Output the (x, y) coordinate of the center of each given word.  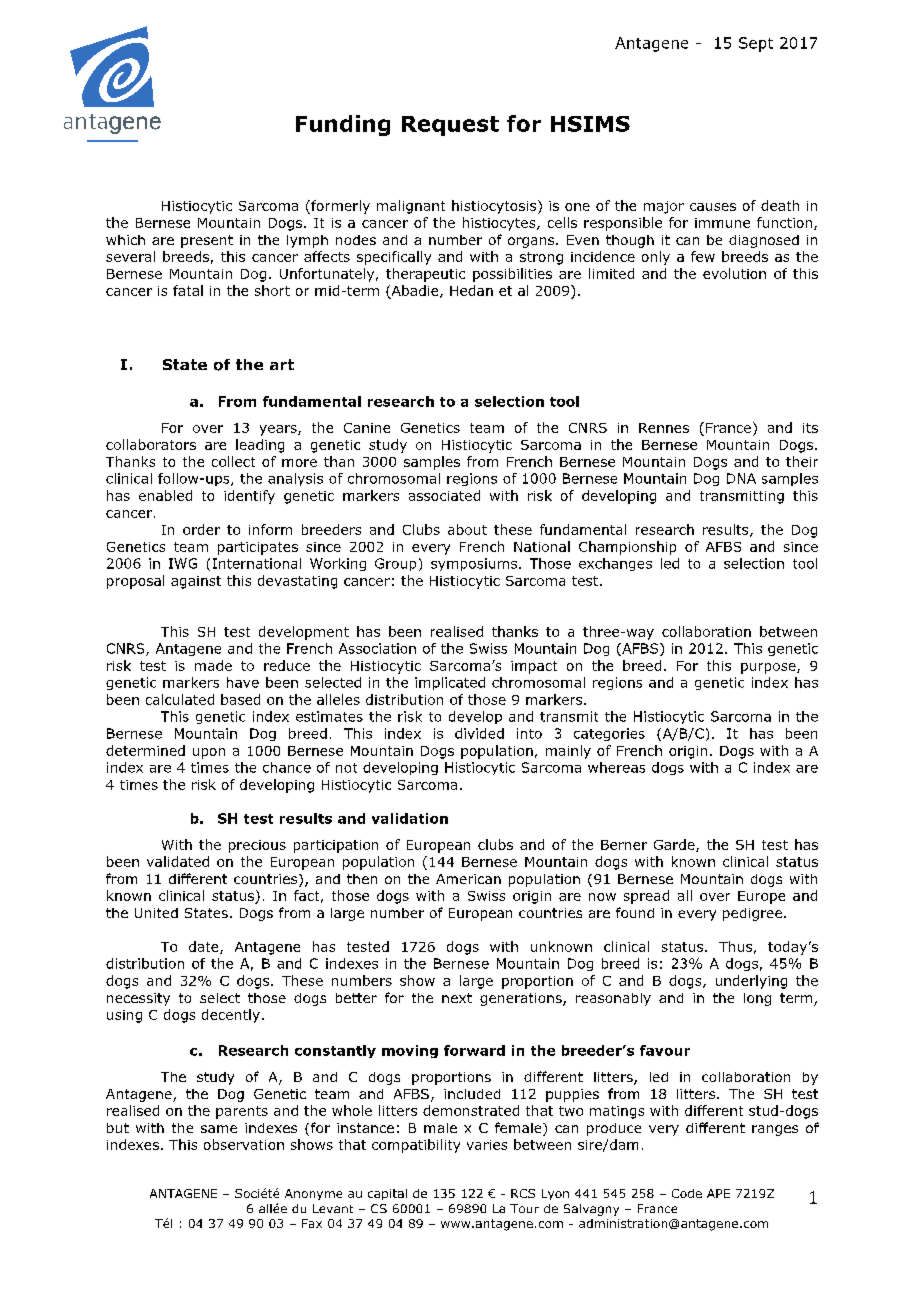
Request (450, 126)
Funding (343, 125)
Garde (675, 845)
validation (410, 818)
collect (233, 461)
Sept (756, 44)
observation (244, 1144)
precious (257, 846)
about (467, 529)
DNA (741, 478)
